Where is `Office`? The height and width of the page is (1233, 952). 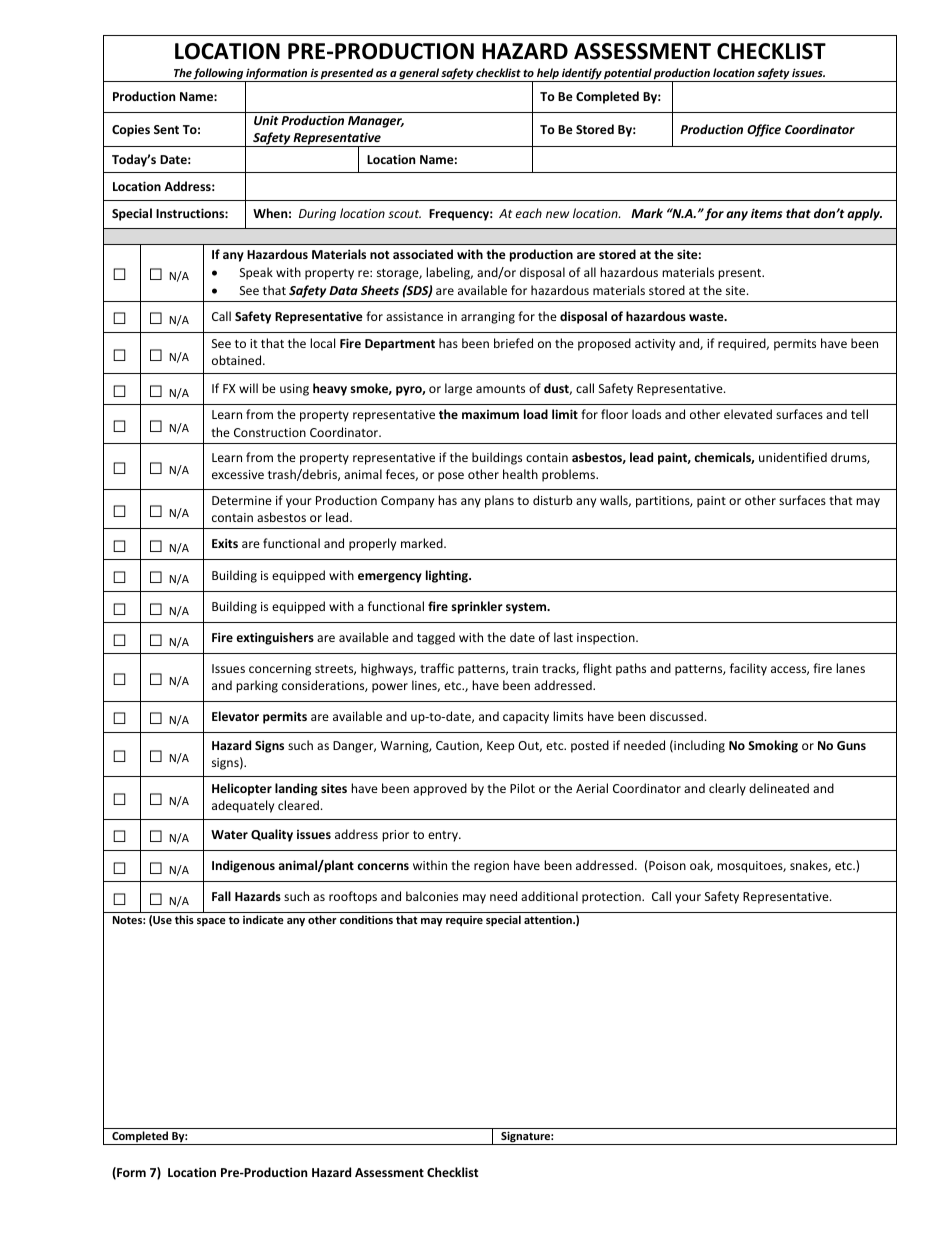 Office is located at coordinates (764, 130).
